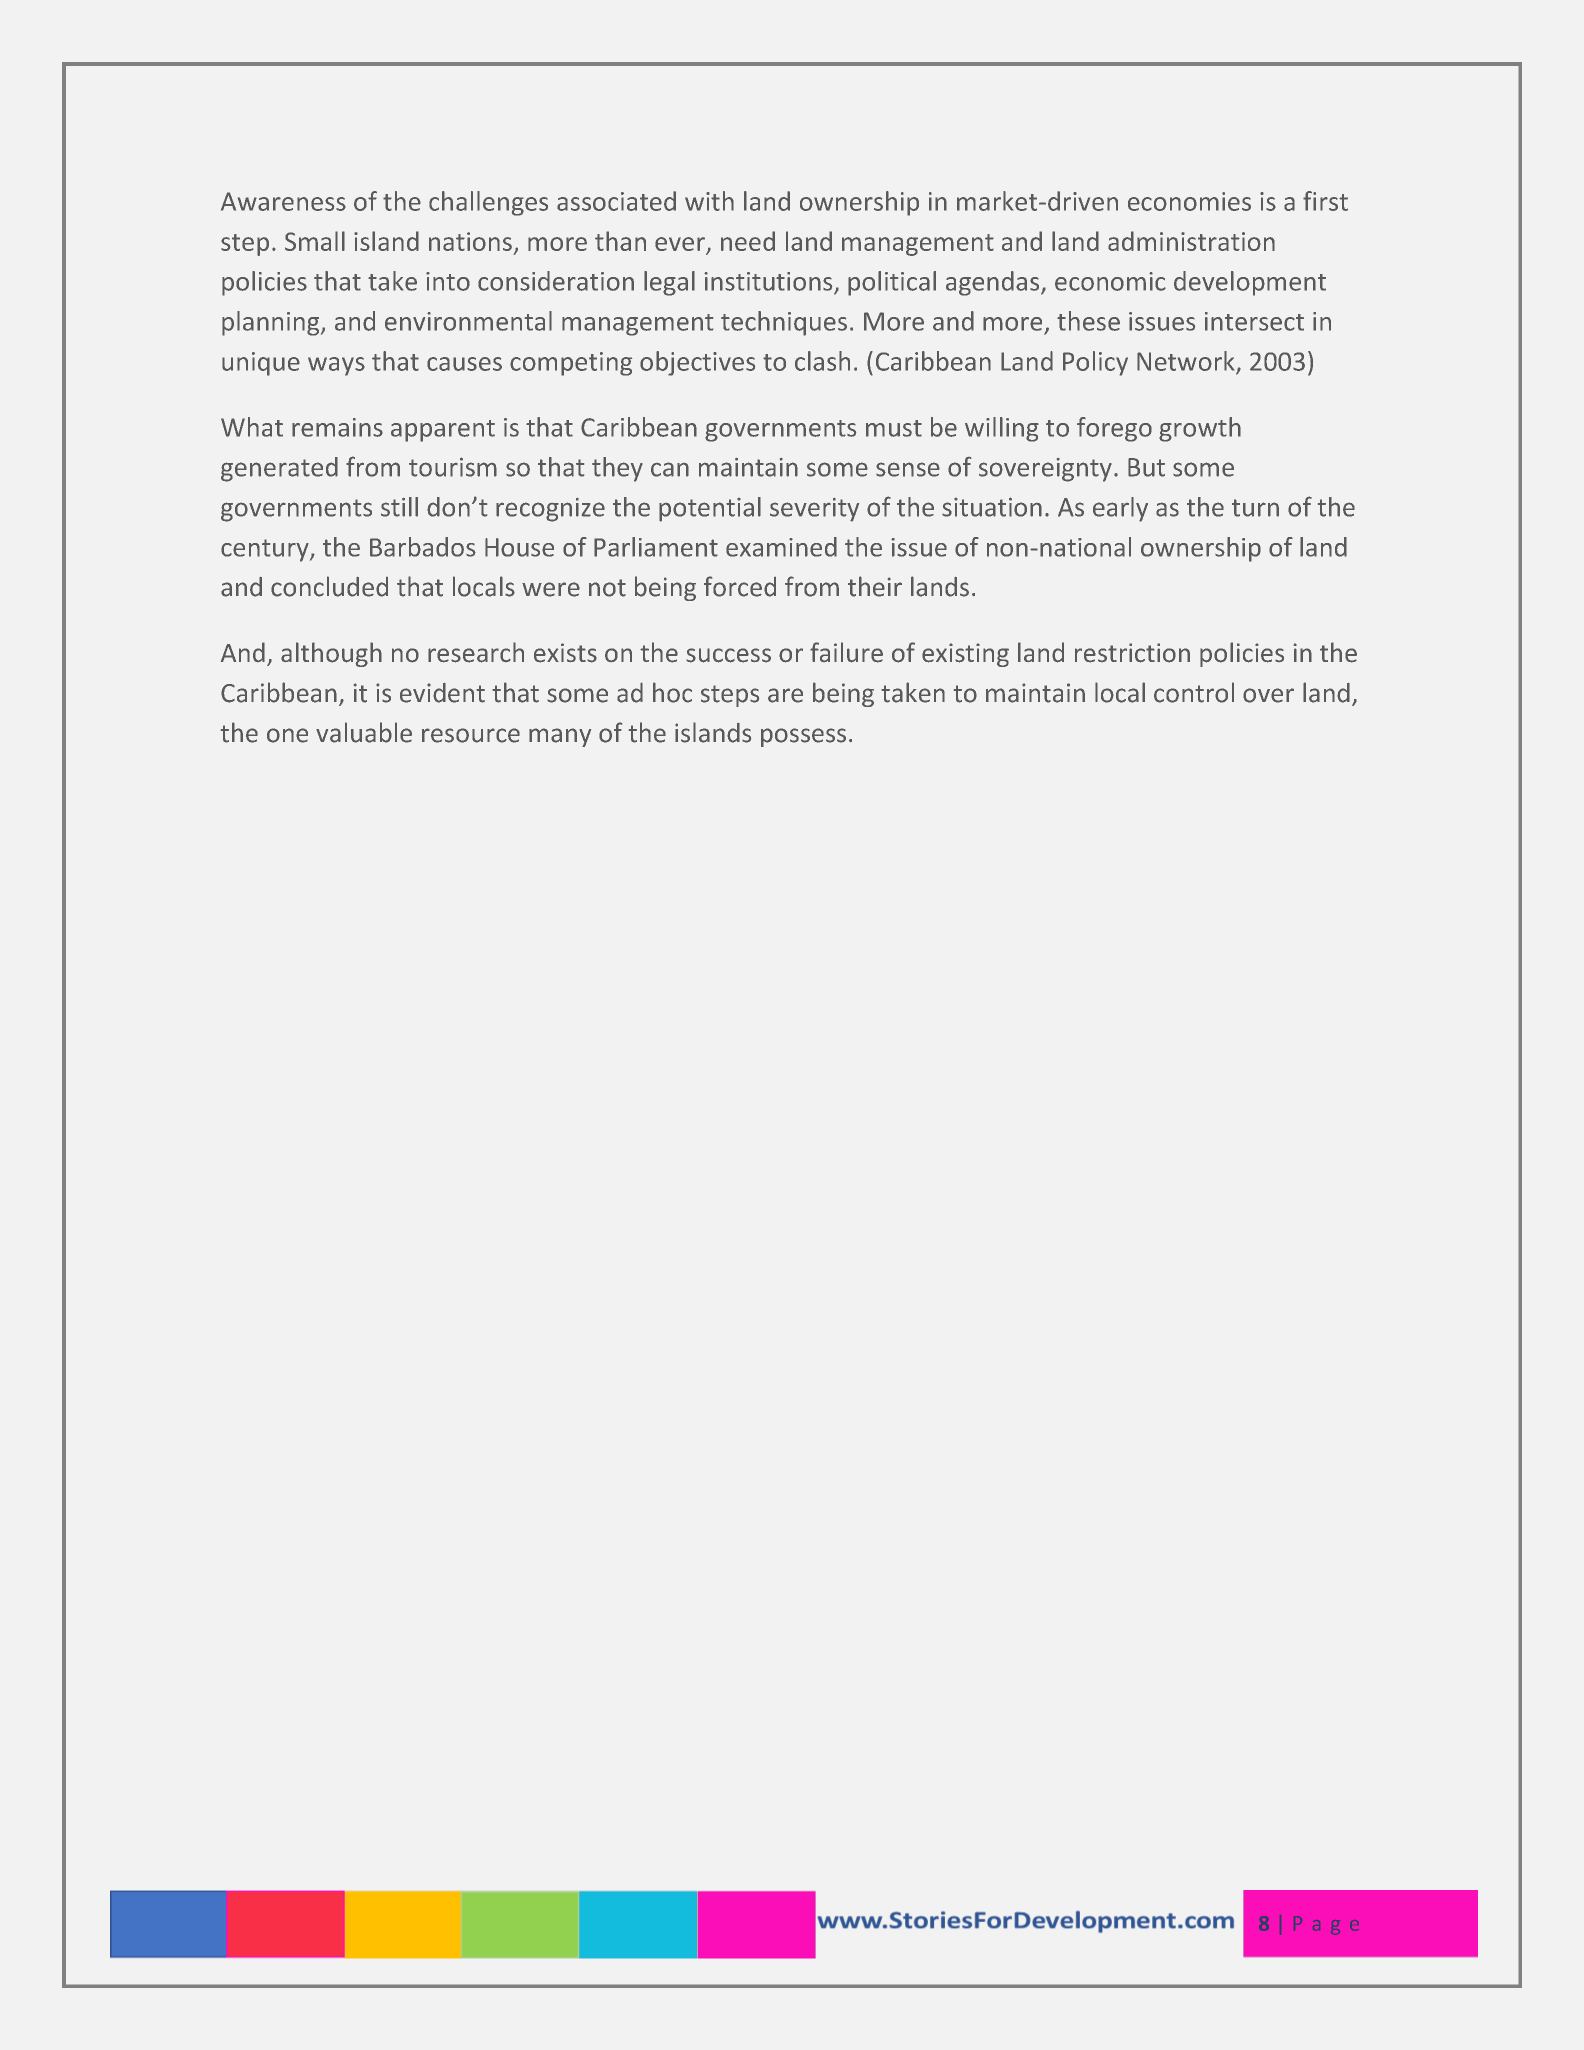 This page has height=2050, width=1584. I want to click on with, so click(709, 201).
